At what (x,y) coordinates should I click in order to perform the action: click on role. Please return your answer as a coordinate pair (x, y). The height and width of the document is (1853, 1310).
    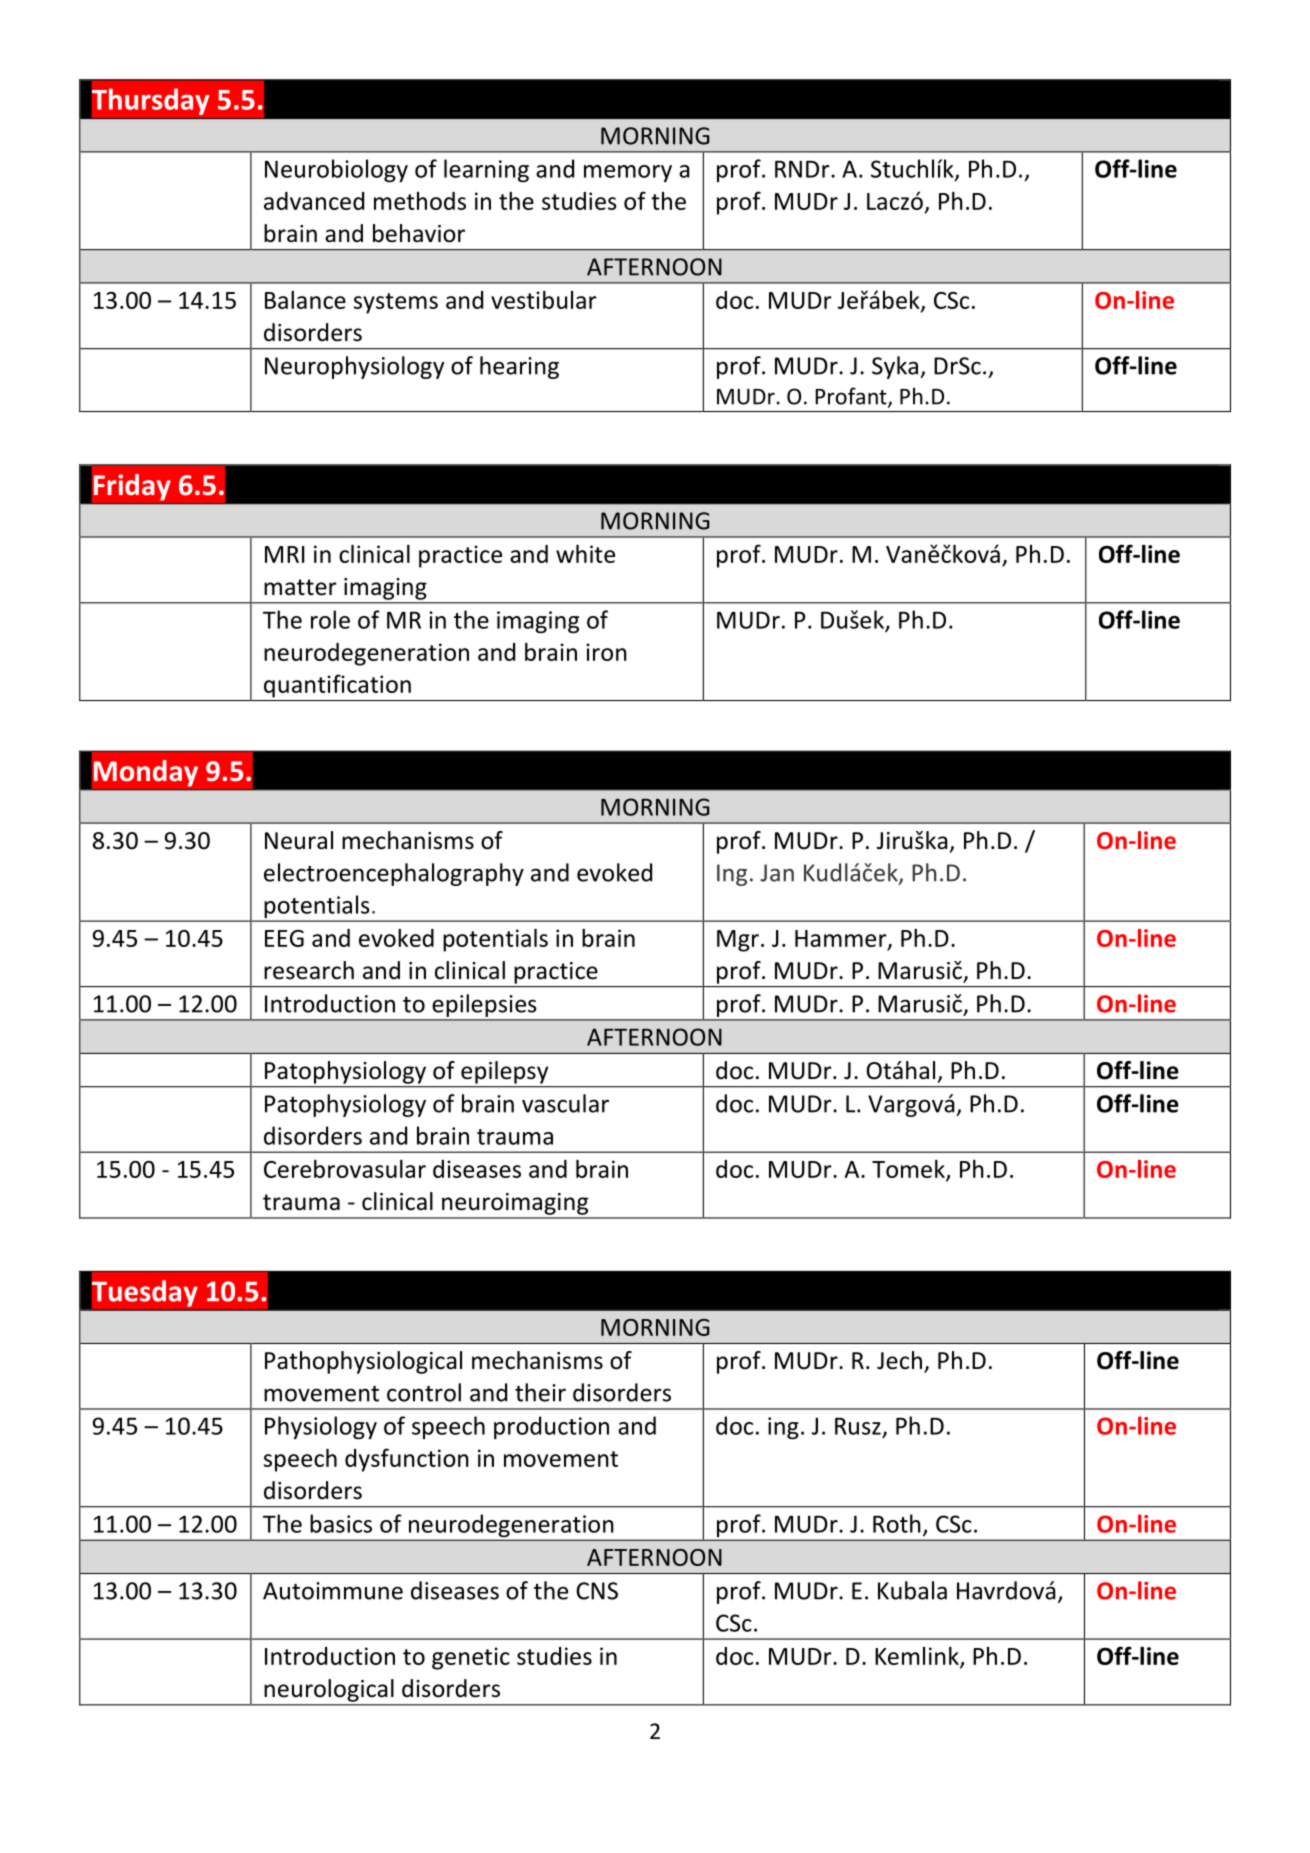
    Looking at the image, I should click on (330, 619).
